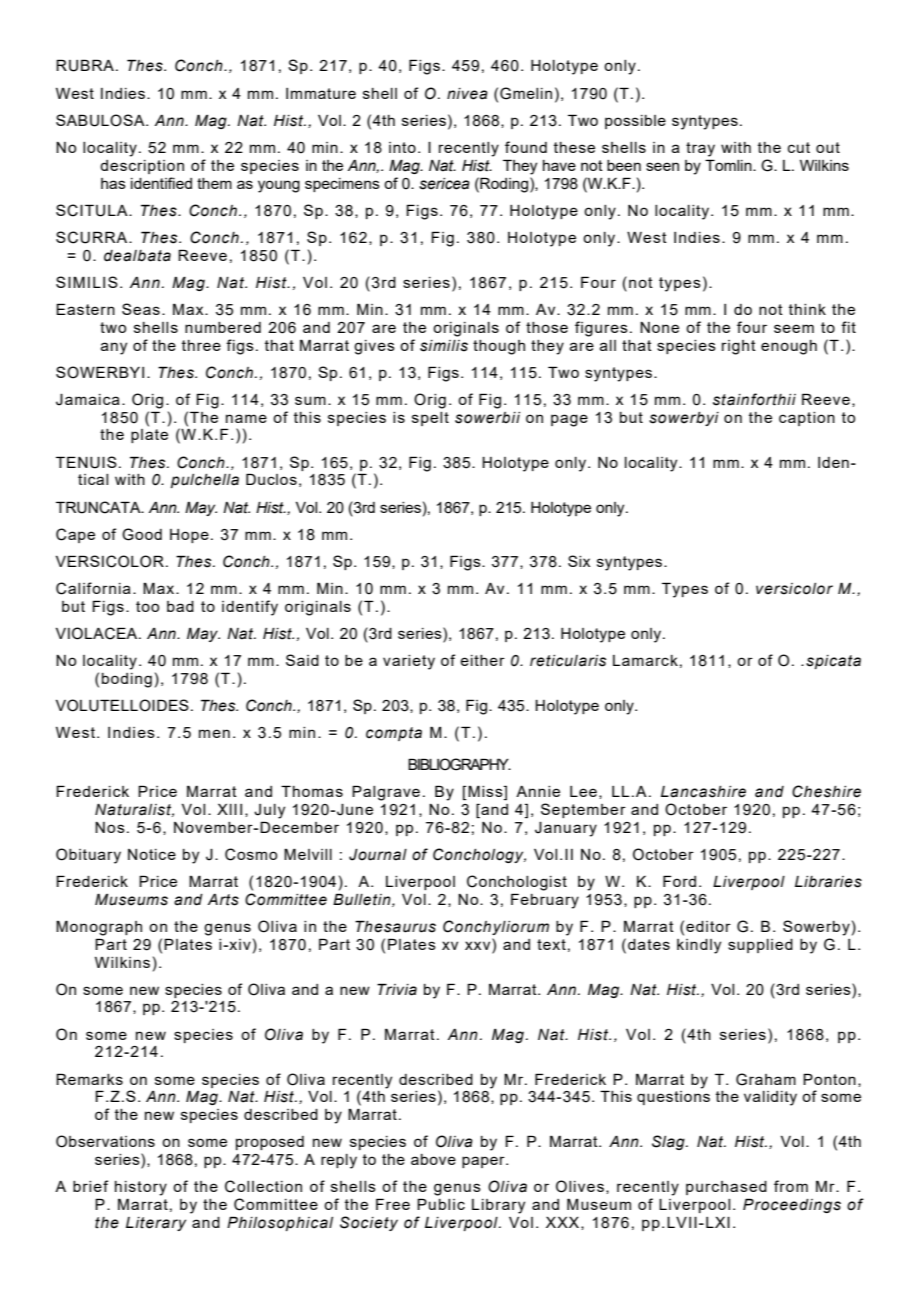 This document has height=1308, width=924. What do you see at coordinates (201, 345) in the document?
I see `three` at bounding box center [201, 345].
